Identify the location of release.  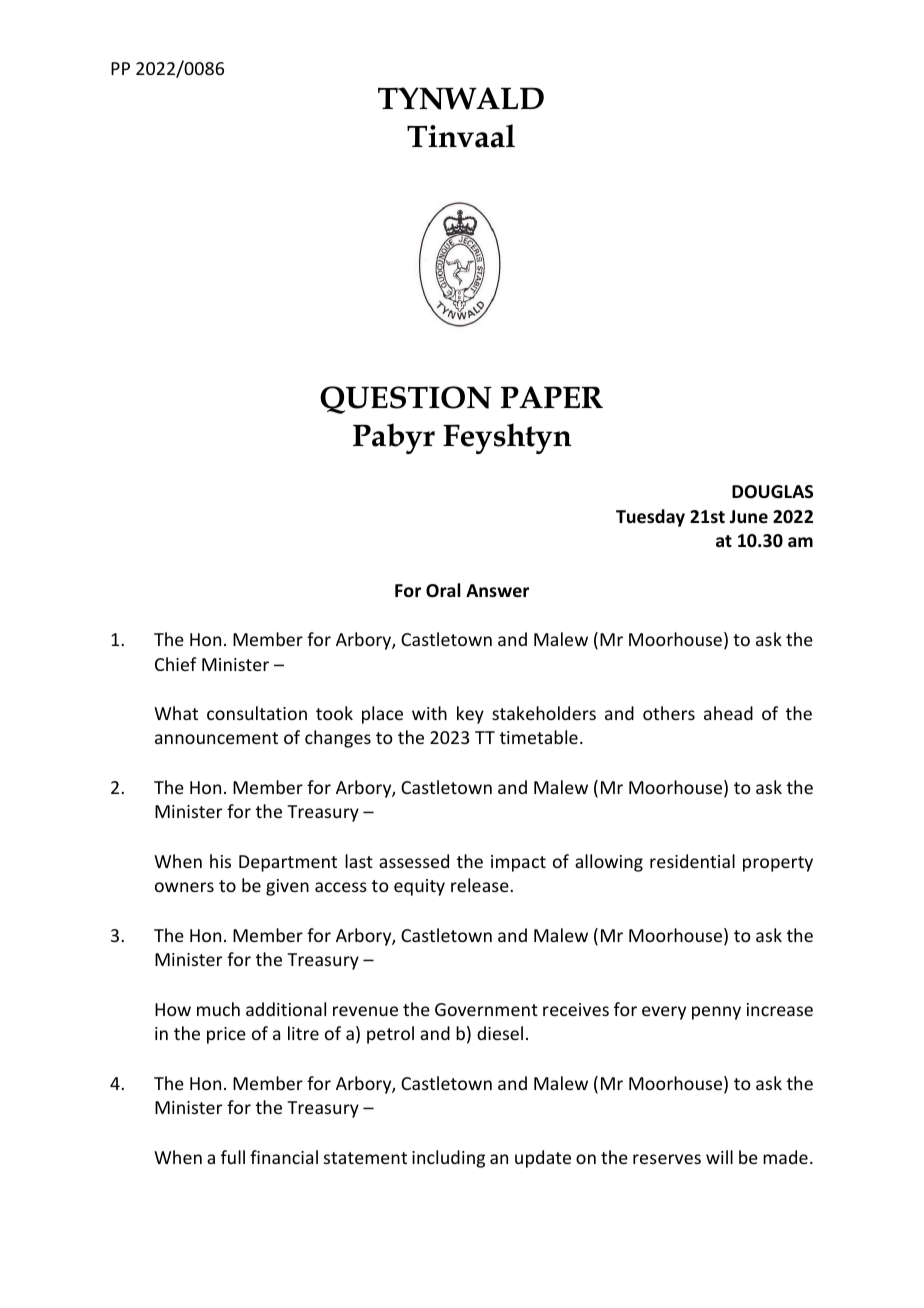
(480, 885).
